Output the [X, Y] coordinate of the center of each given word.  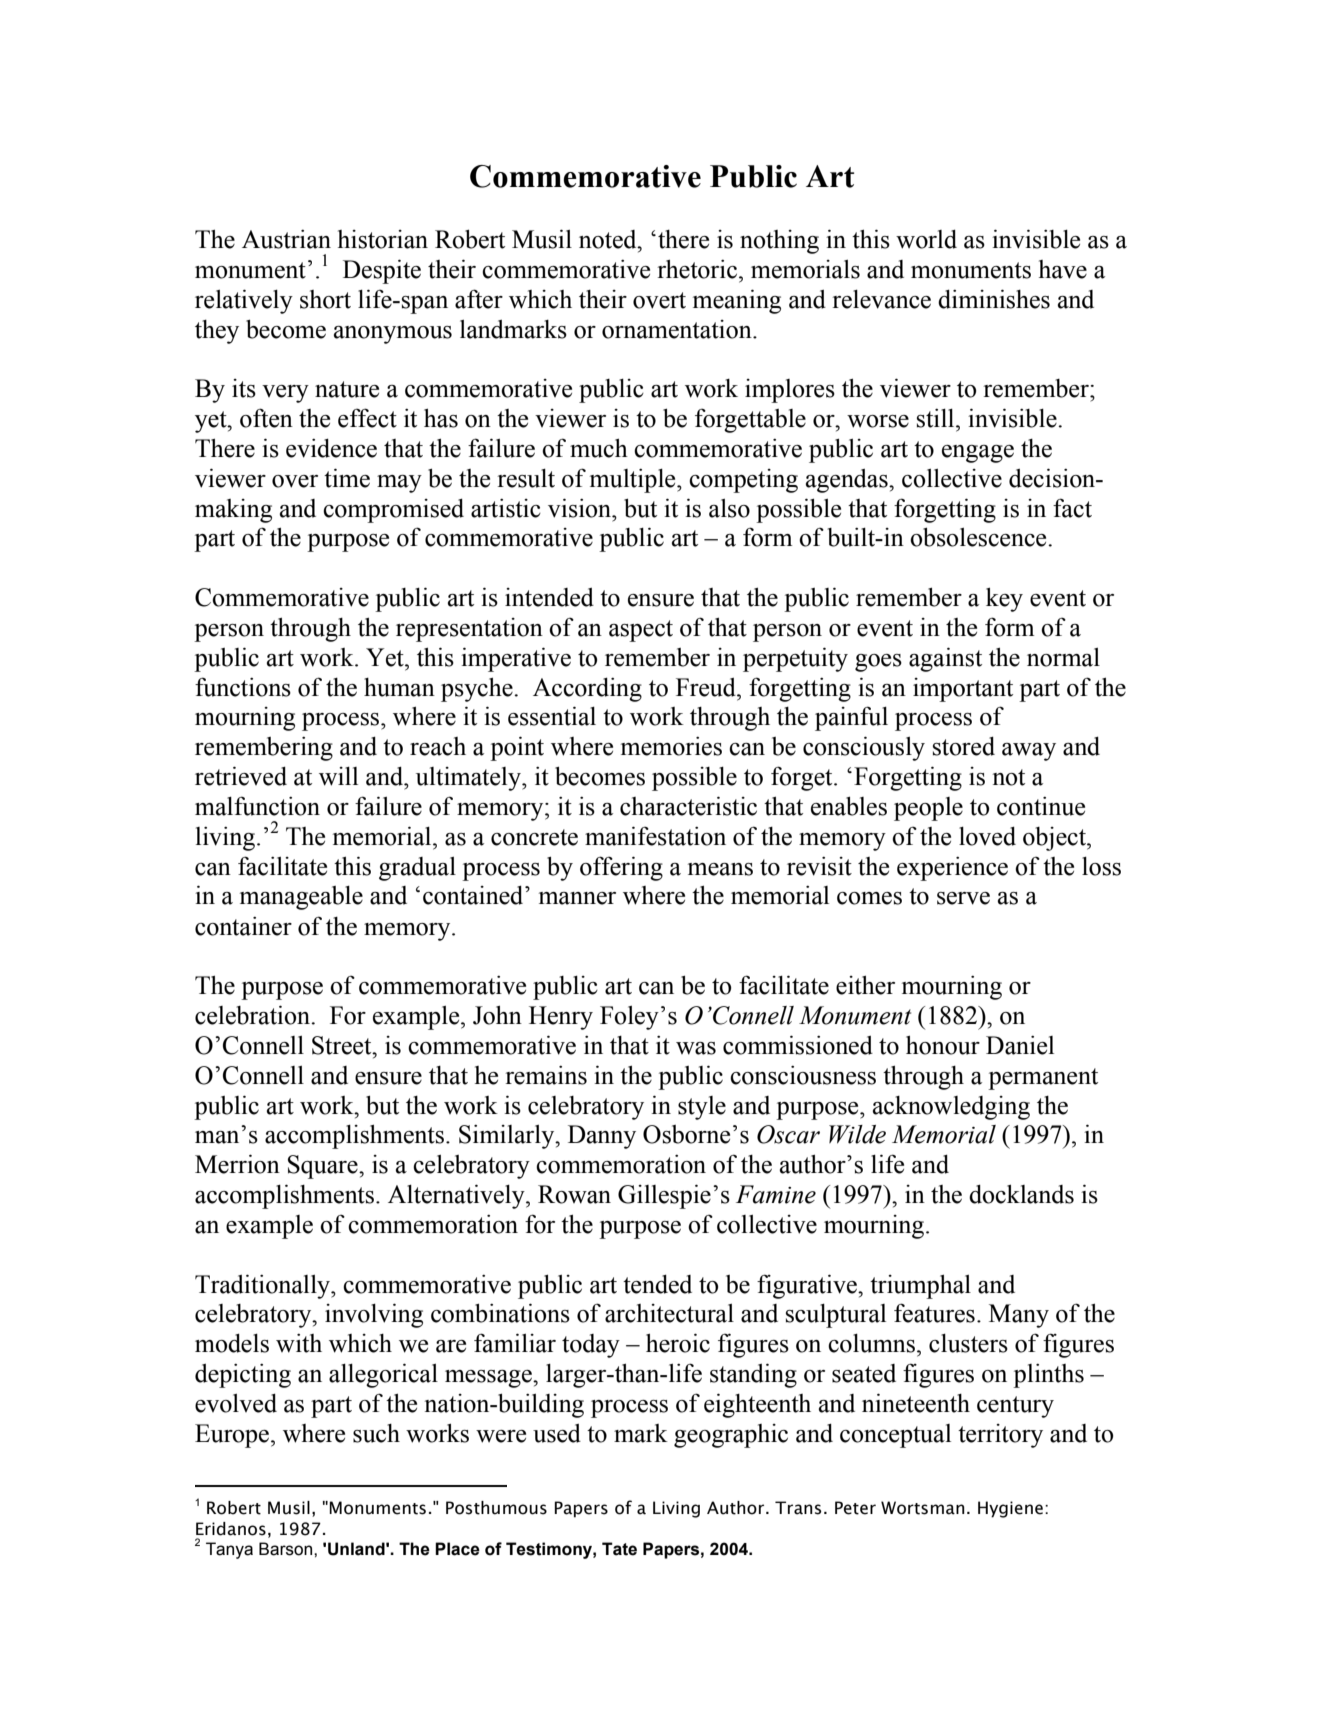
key [1004, 599]
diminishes [994, 299]
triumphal [920, 1286]
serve [963, 898]
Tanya [229, 1550]
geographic [731, 1436]
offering [621, 868]
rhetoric [698, 269]
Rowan [574, 1194]
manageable [301, 898]
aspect [641, 631]
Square [324, 1167]
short [325, 299]
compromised [393, 511]
